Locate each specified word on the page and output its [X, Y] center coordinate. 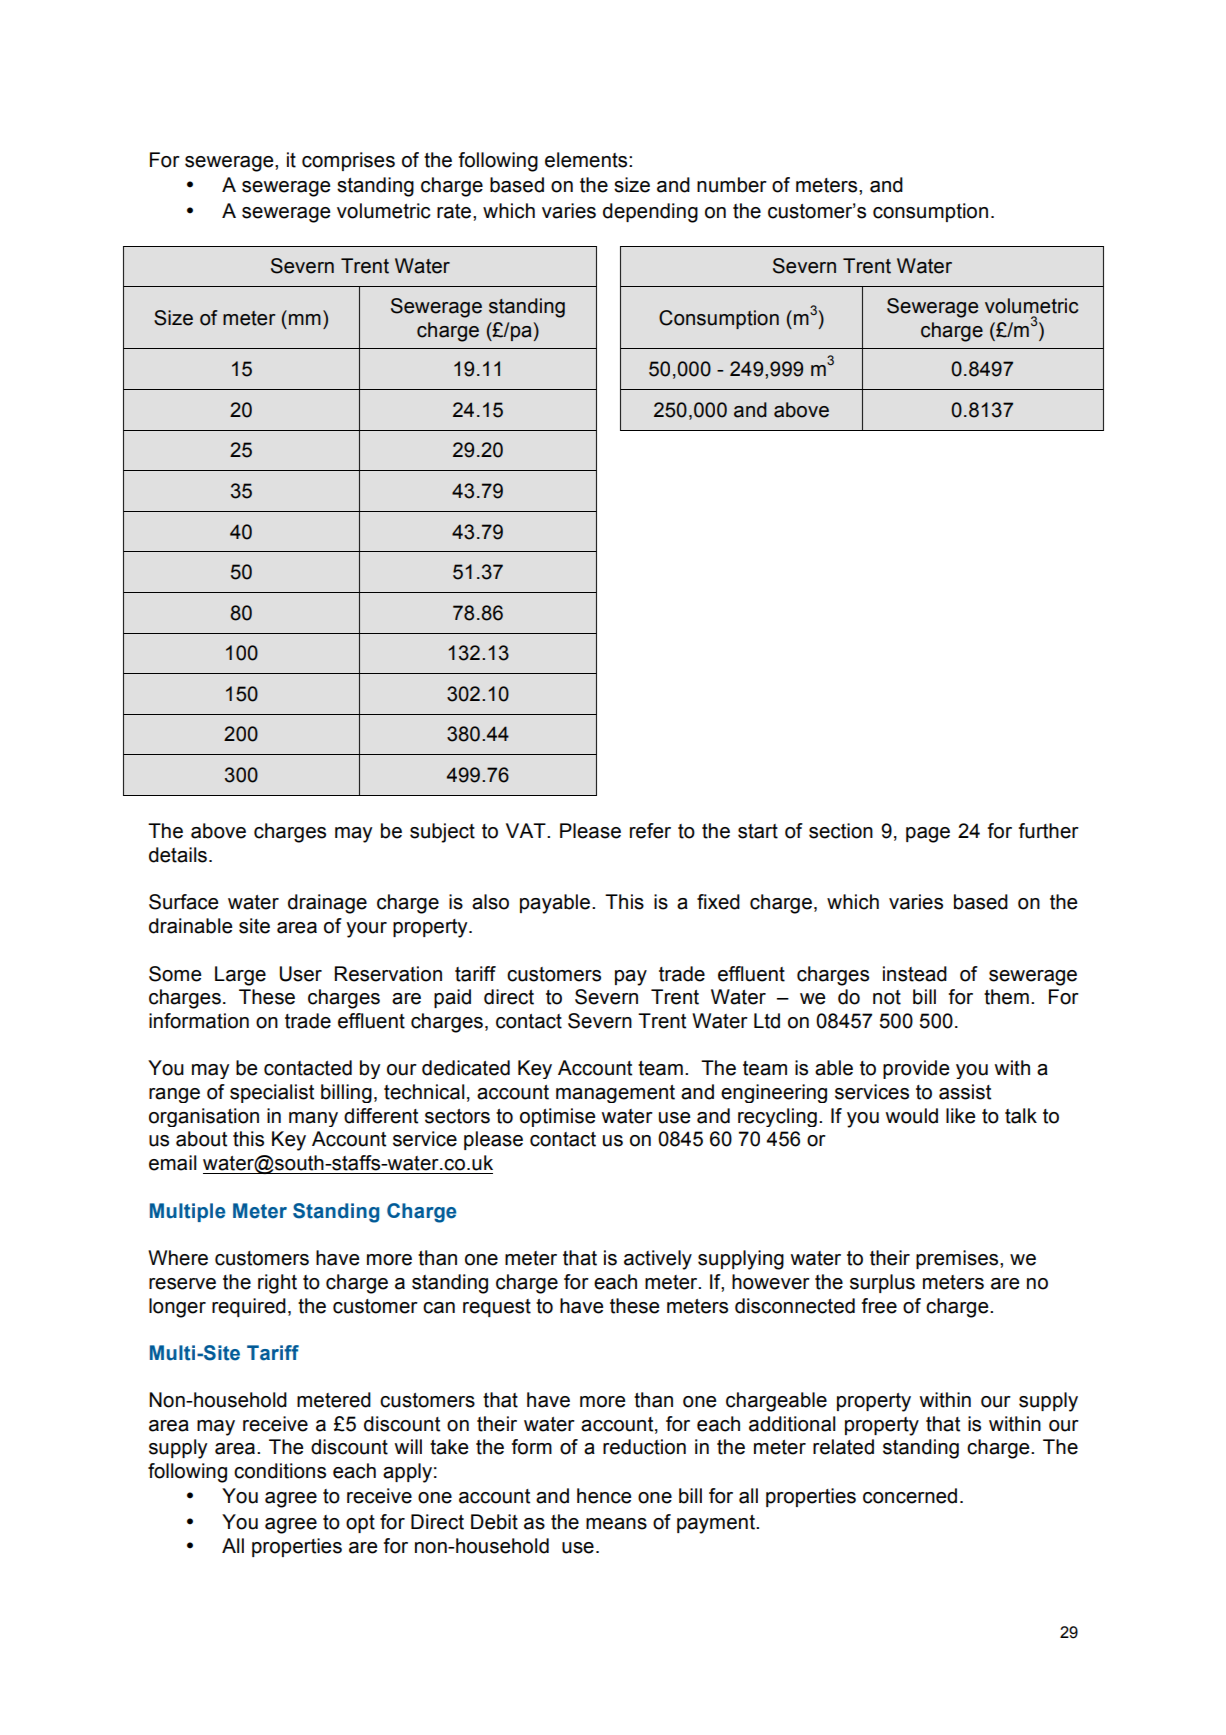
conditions [280, 1471]
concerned [910, 1496]
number [732, 185]
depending [650, 213]
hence [604, 1496]
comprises [348, 161]
